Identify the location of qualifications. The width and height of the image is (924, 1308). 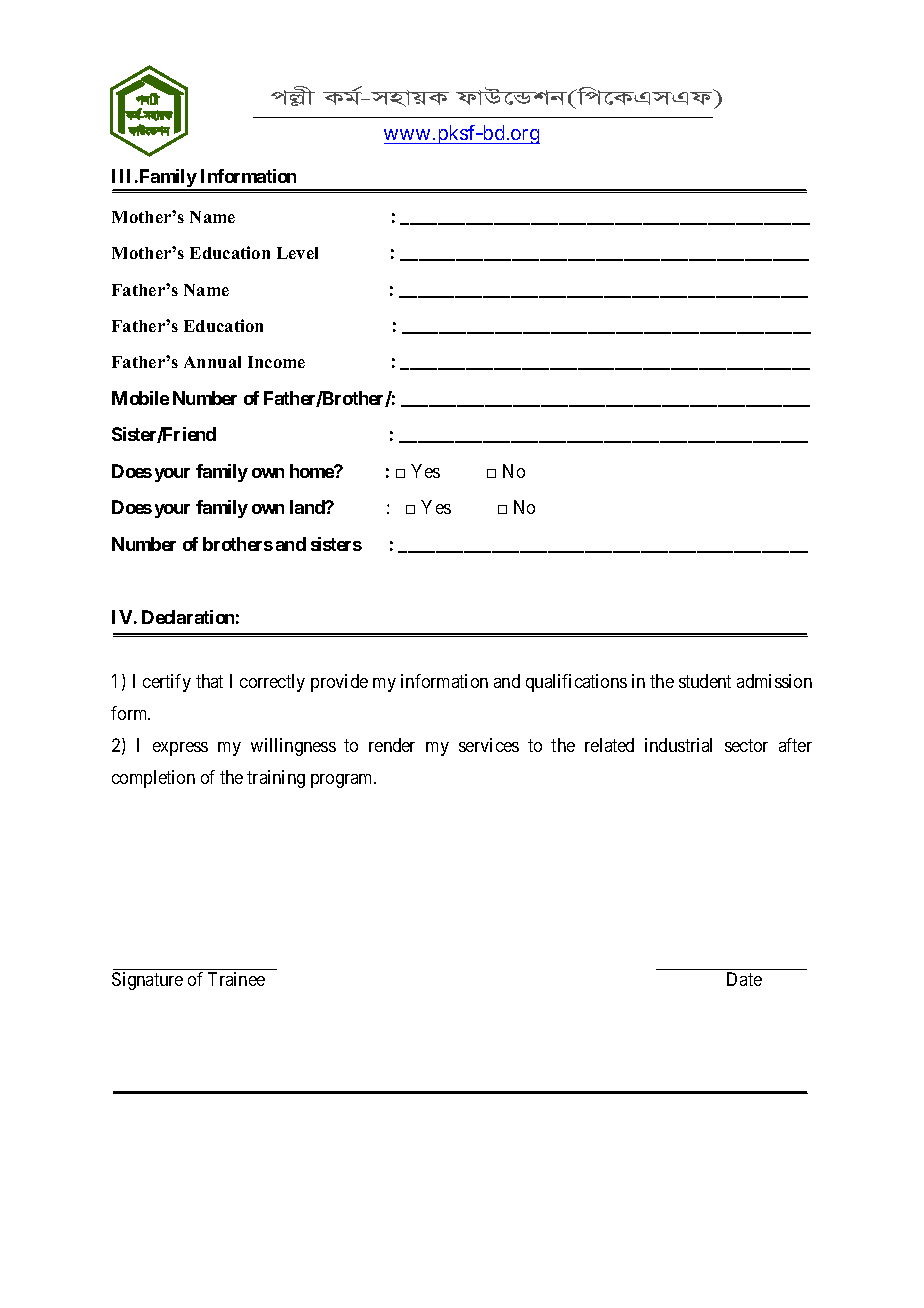
(576, 683).
